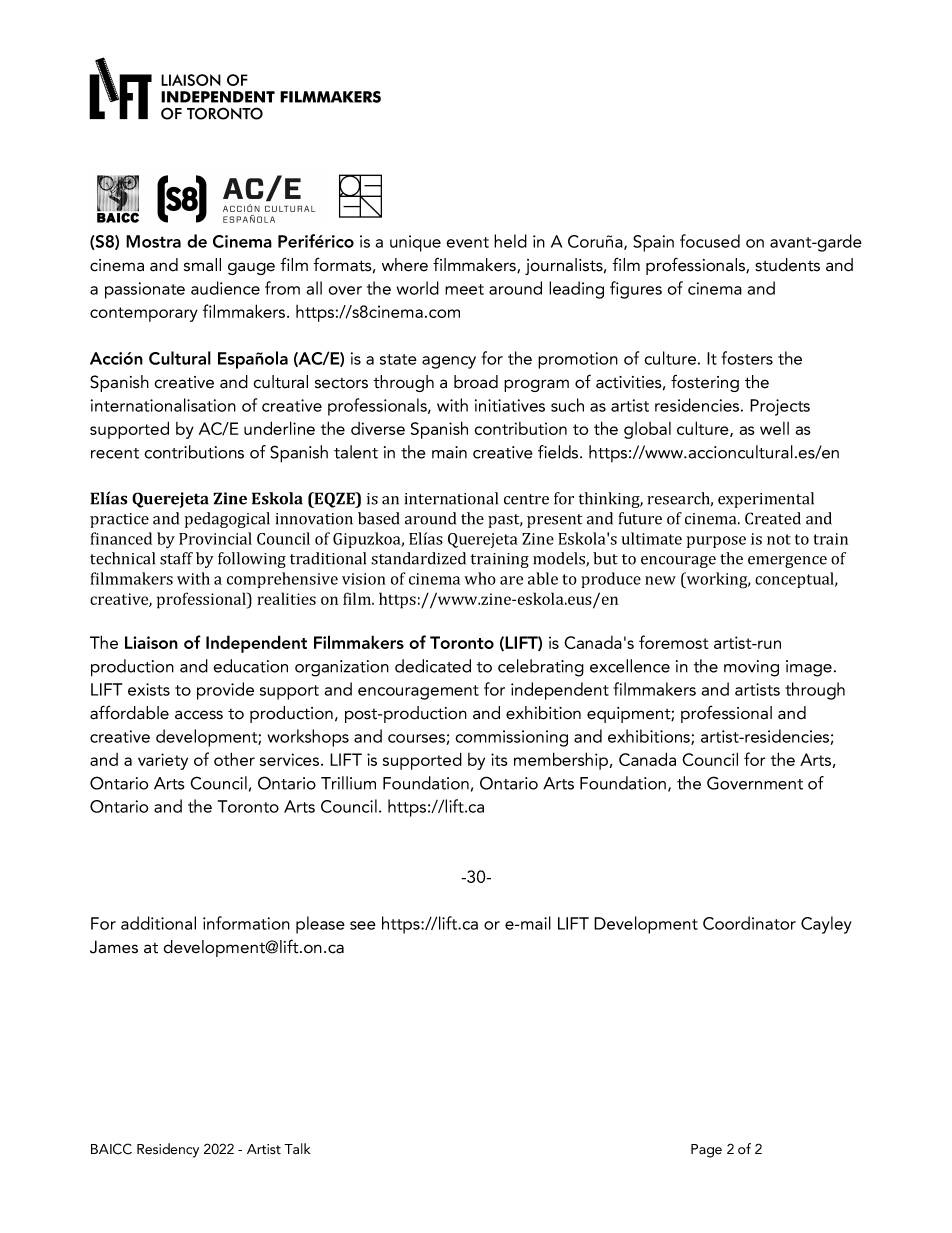 This page has width=952, height=1233. I want to click on provide, so click(225, 691).
